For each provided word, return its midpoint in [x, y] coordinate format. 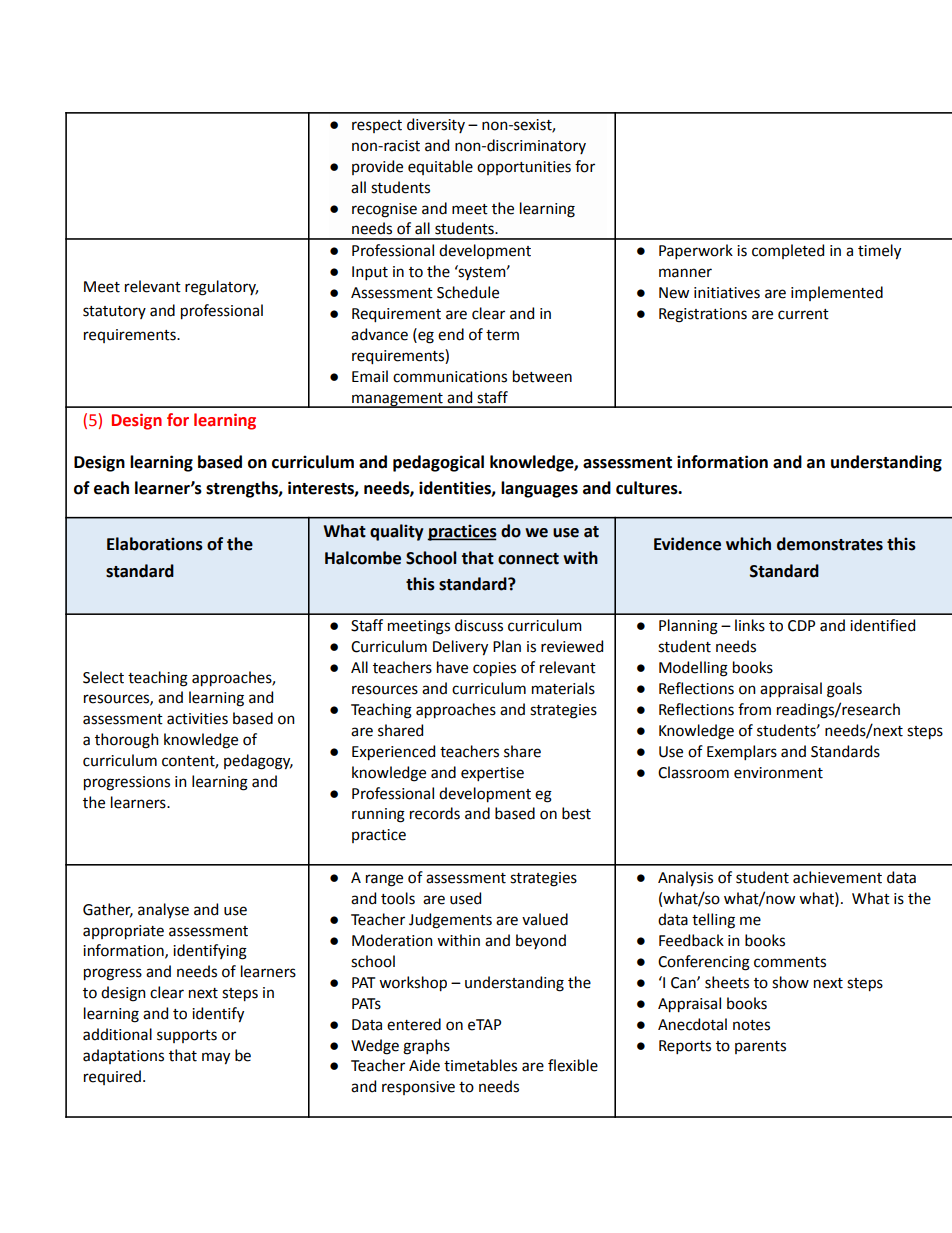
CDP [801, 626]
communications [450, 377]
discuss [479, 625]
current [803, 314]
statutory [114, 312]
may [216, 1058]
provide [377, 167]
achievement [837, 877]
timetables [480, 1065]
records [435, 813]
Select [103, 677]
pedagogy [258, 762]
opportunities [524, 168]
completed [788, 251]
